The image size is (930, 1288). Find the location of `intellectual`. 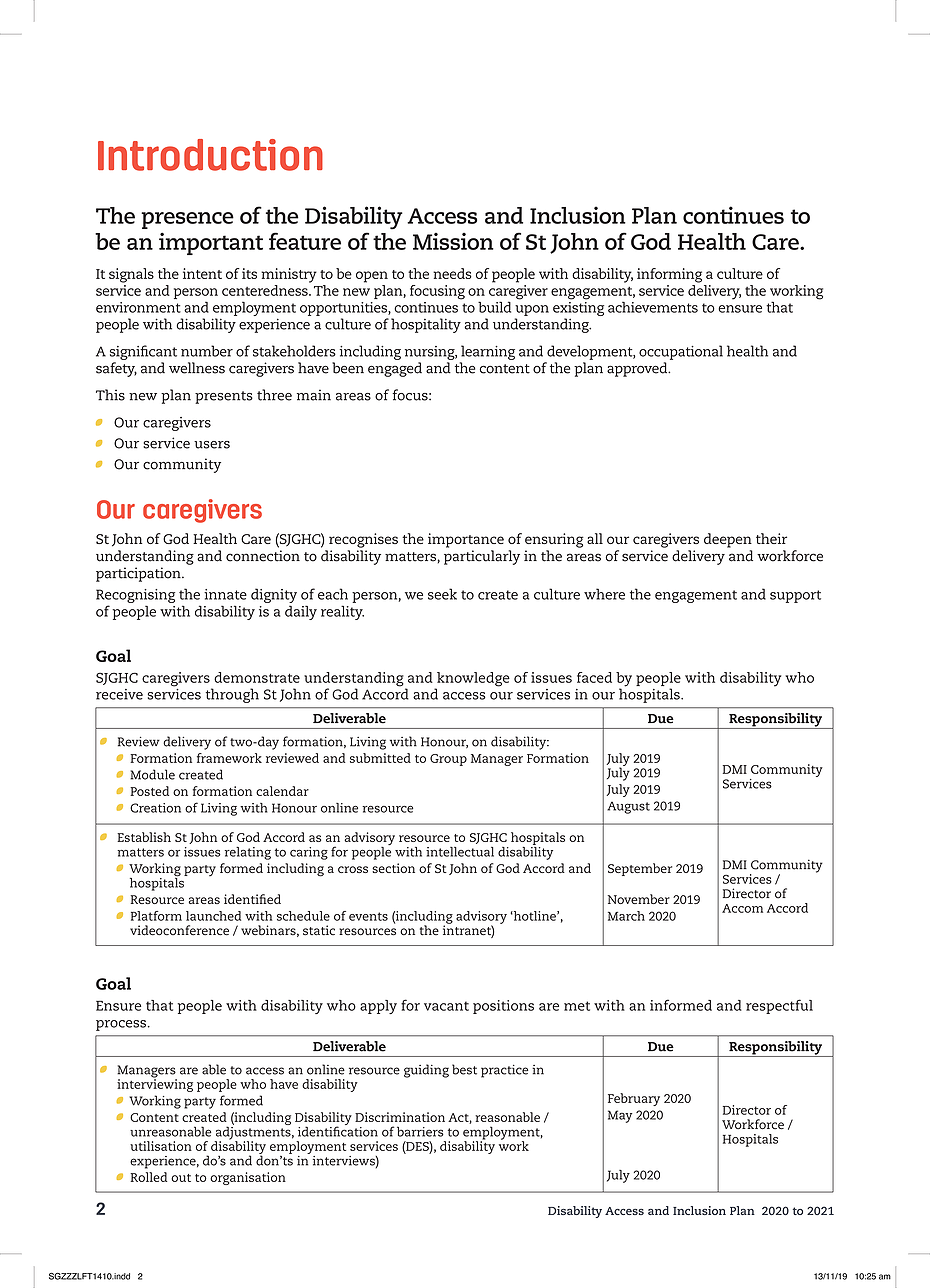

intellectual is located at coordinates (460, 852).
